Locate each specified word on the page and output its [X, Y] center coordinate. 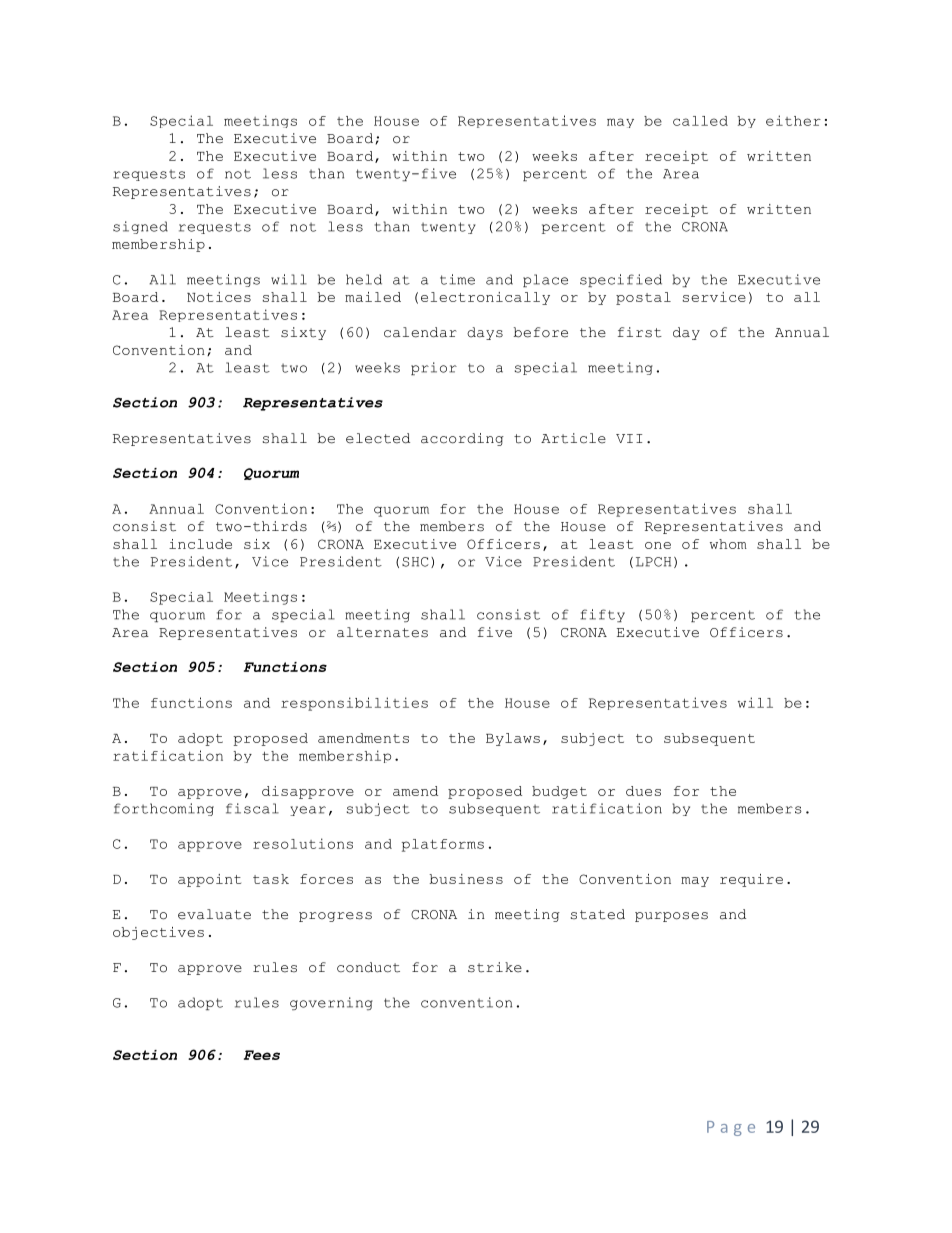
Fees [262, 1055]
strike [495, 967]
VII [629, 438]
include [200, 544]
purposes [671, 917]
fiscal [252, 808]
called [700, 121]
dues [643, 791]
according [462, 439]
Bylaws [513, 739]
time [457, 279]
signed [140, 227]
